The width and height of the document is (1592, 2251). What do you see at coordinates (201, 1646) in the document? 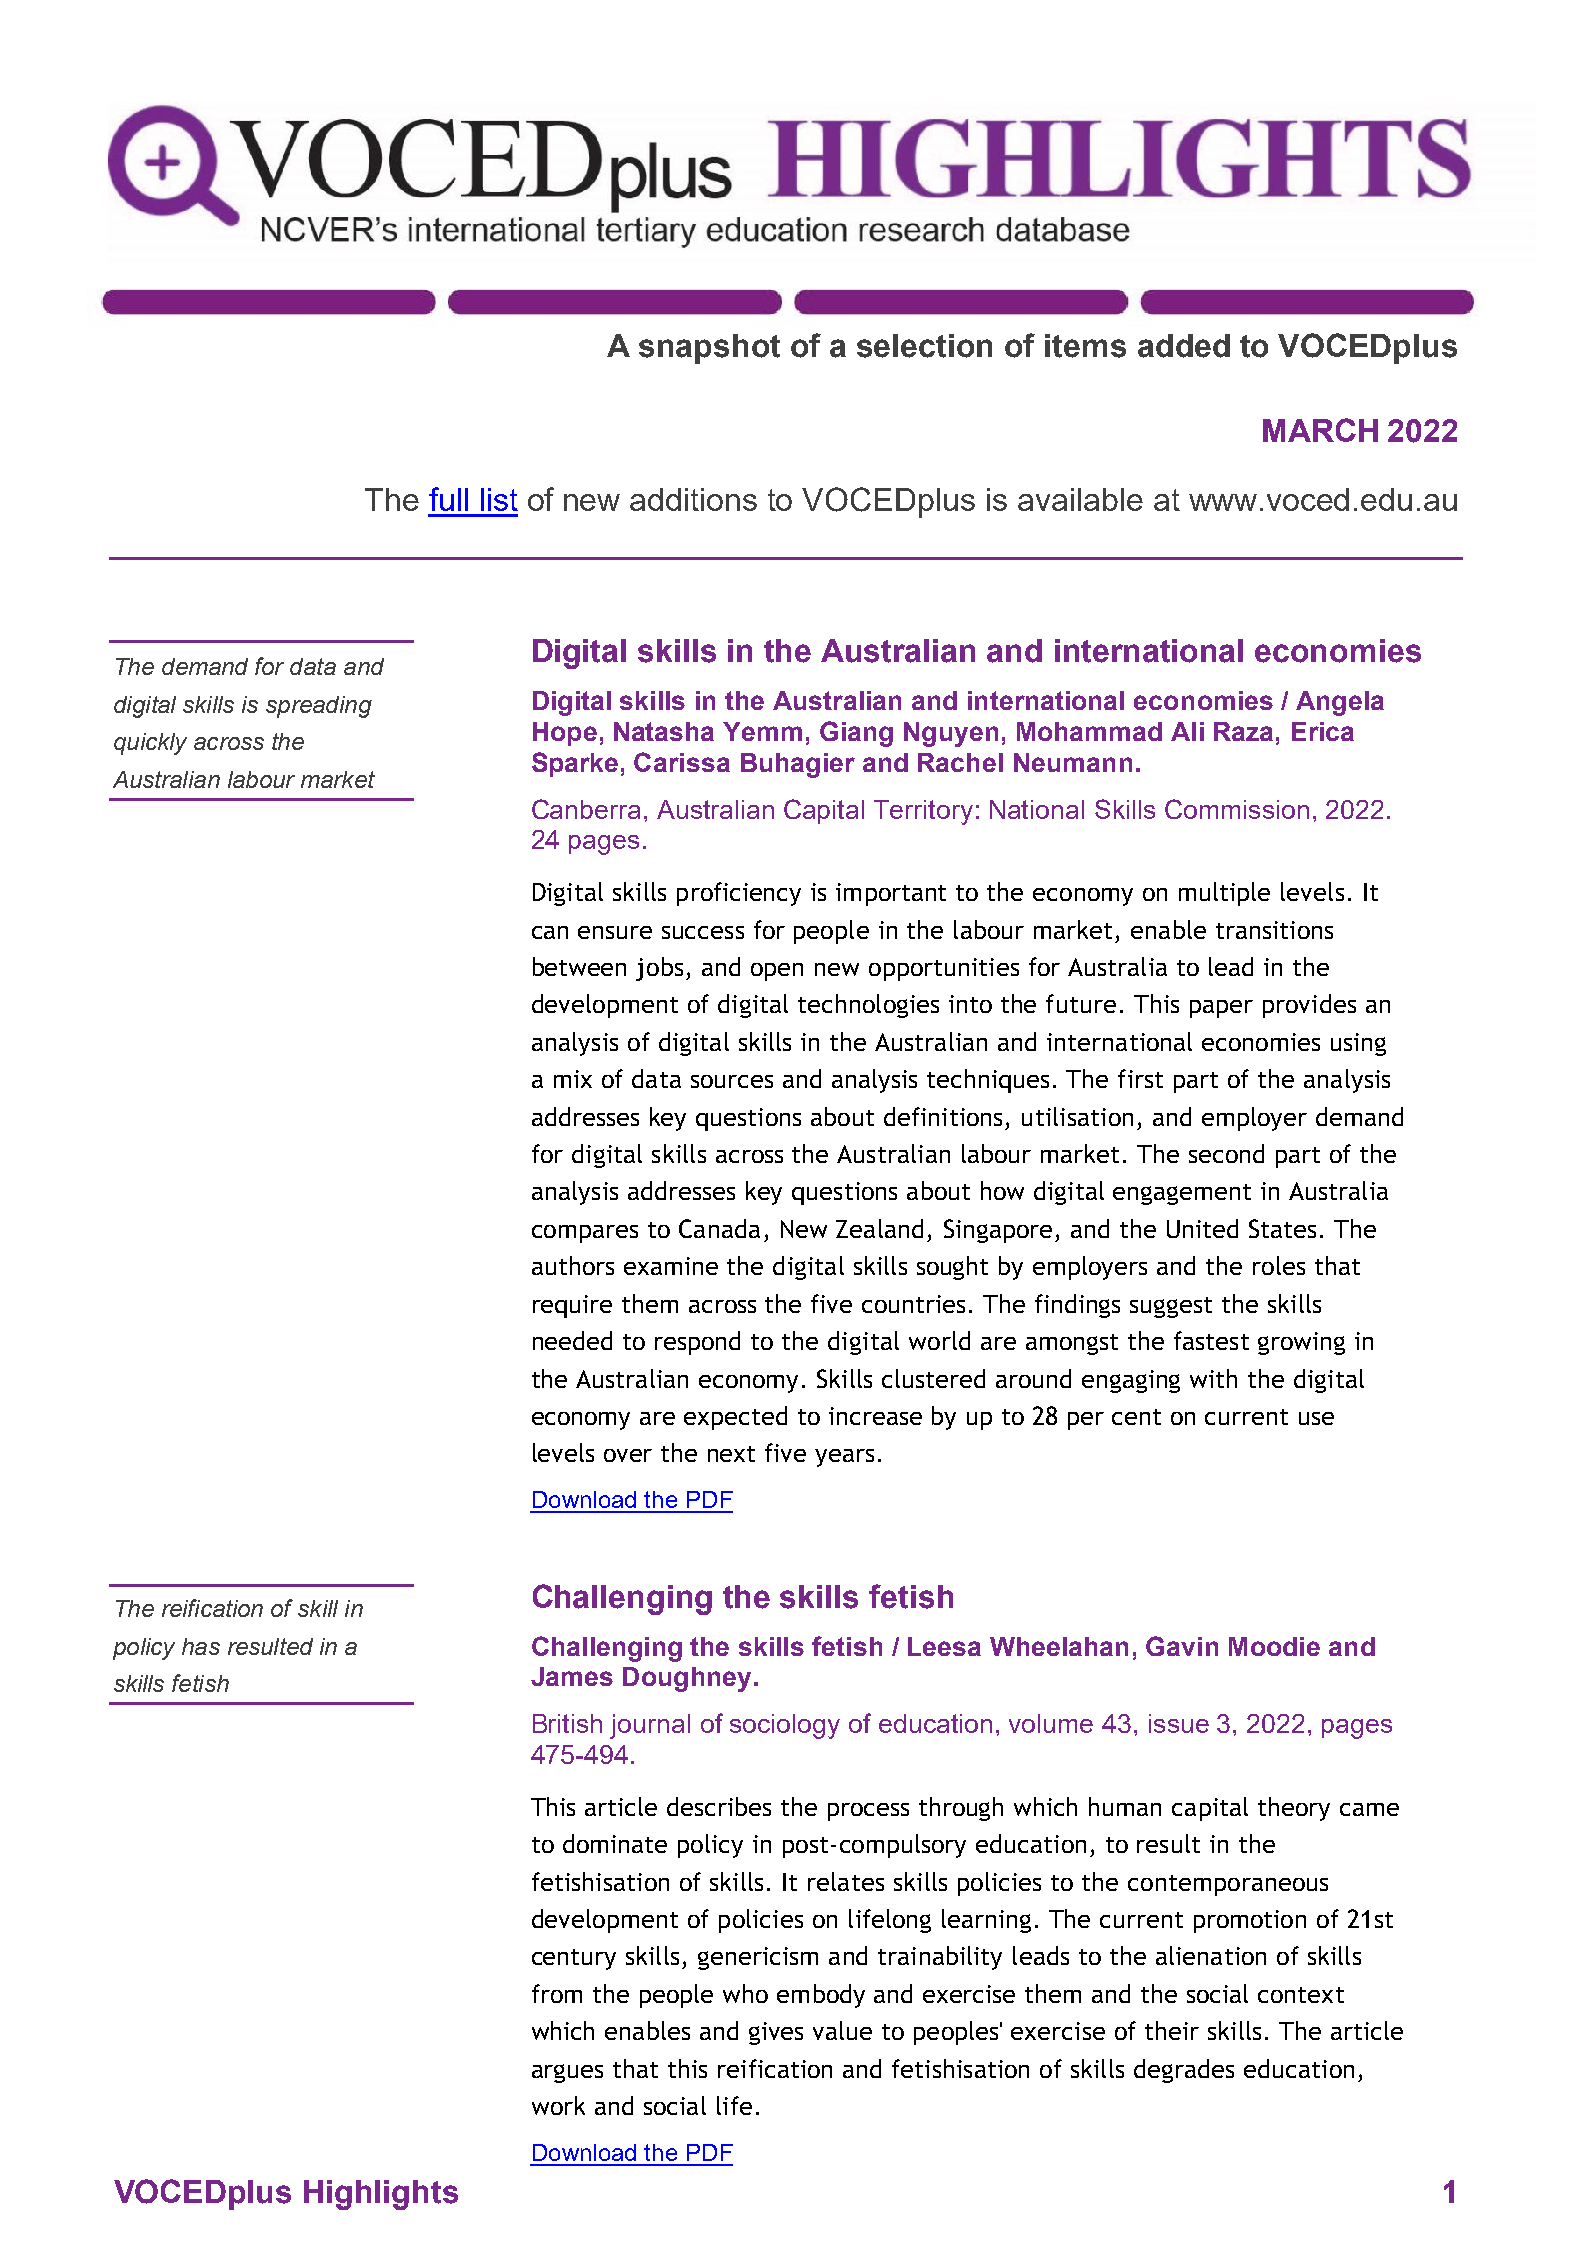
I see `has` at bounding box center [201, 1646].
